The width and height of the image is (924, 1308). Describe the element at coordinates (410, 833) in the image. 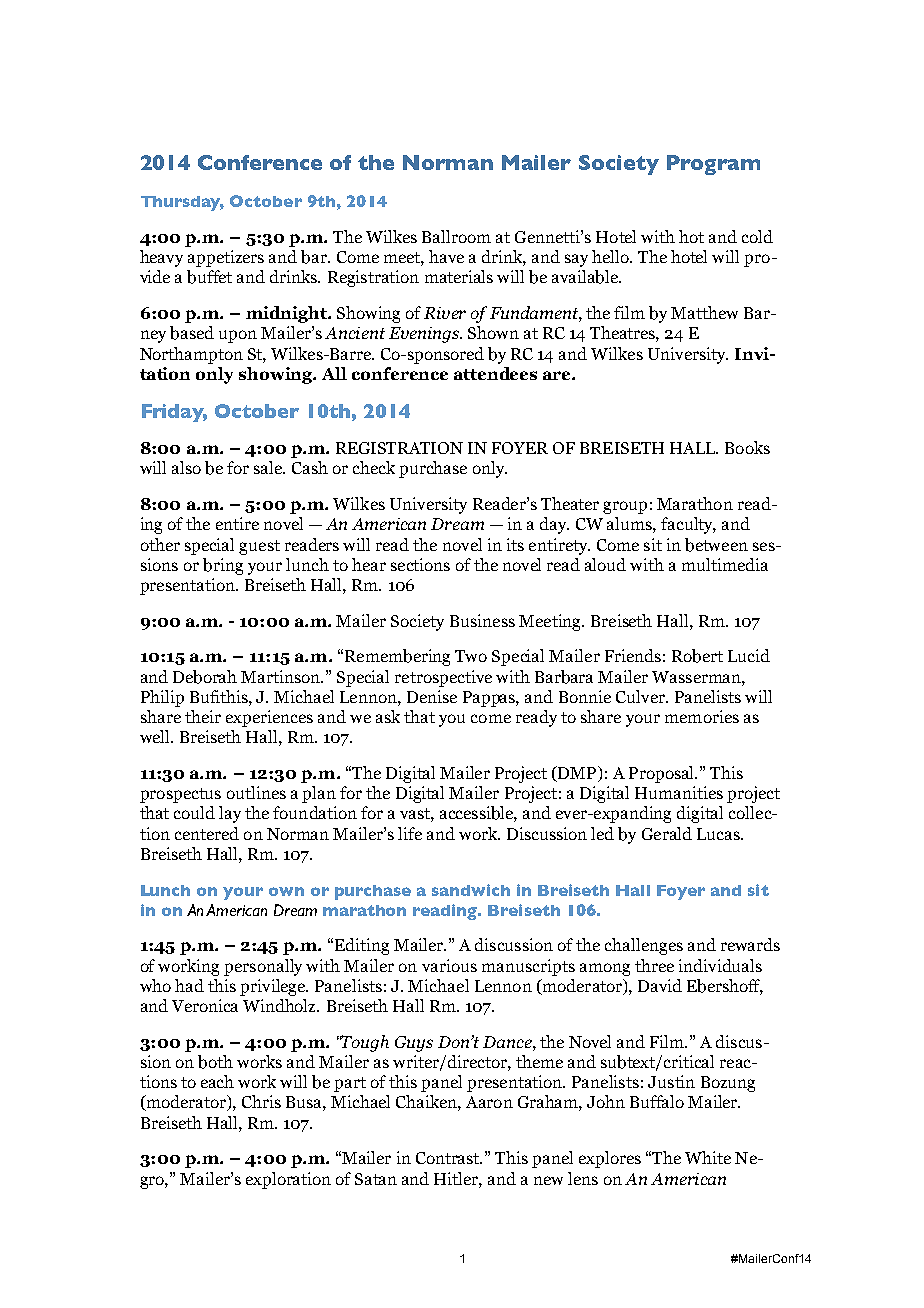

I see `life` at that location.
